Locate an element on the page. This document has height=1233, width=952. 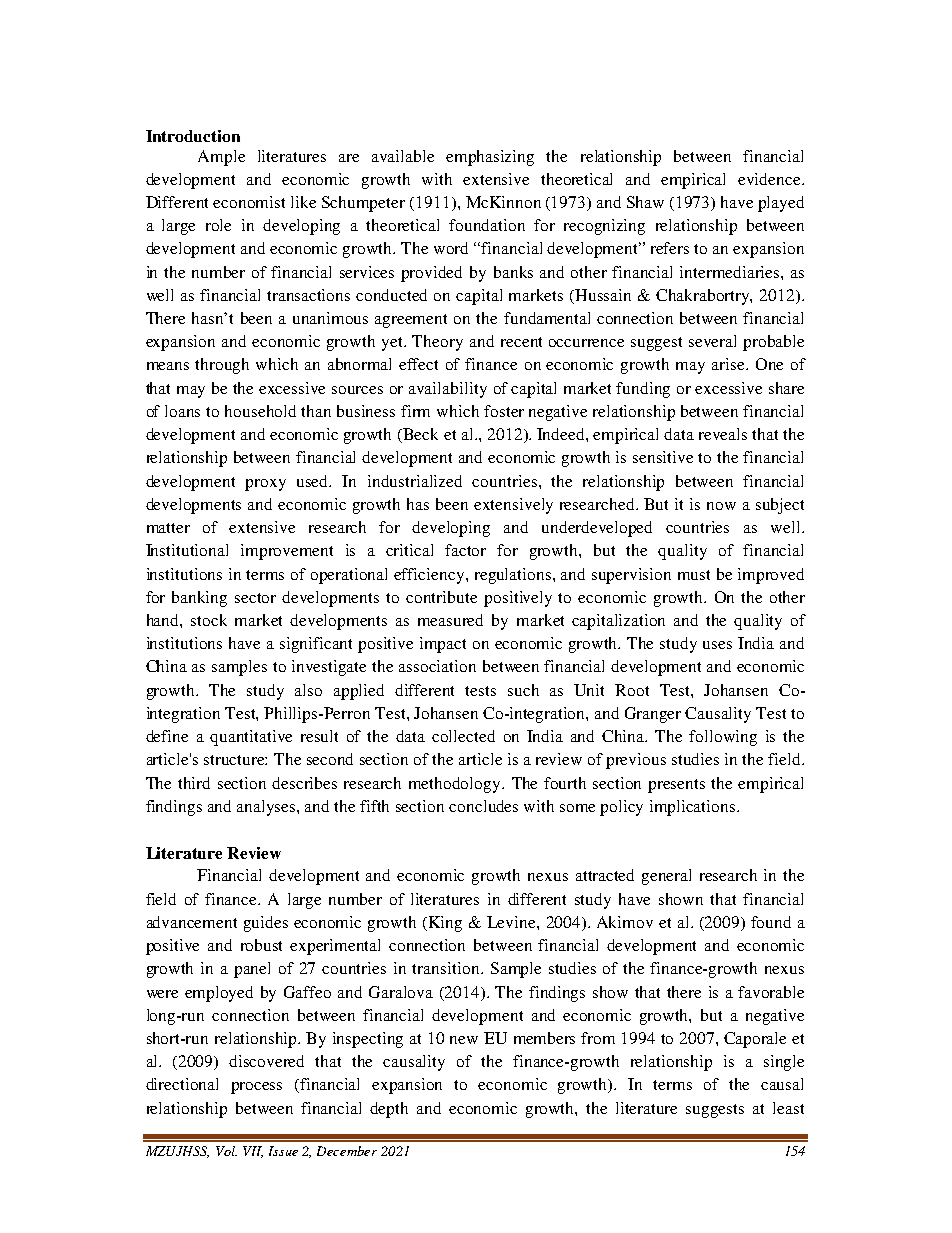
through is located at coordinates (222, 366).
